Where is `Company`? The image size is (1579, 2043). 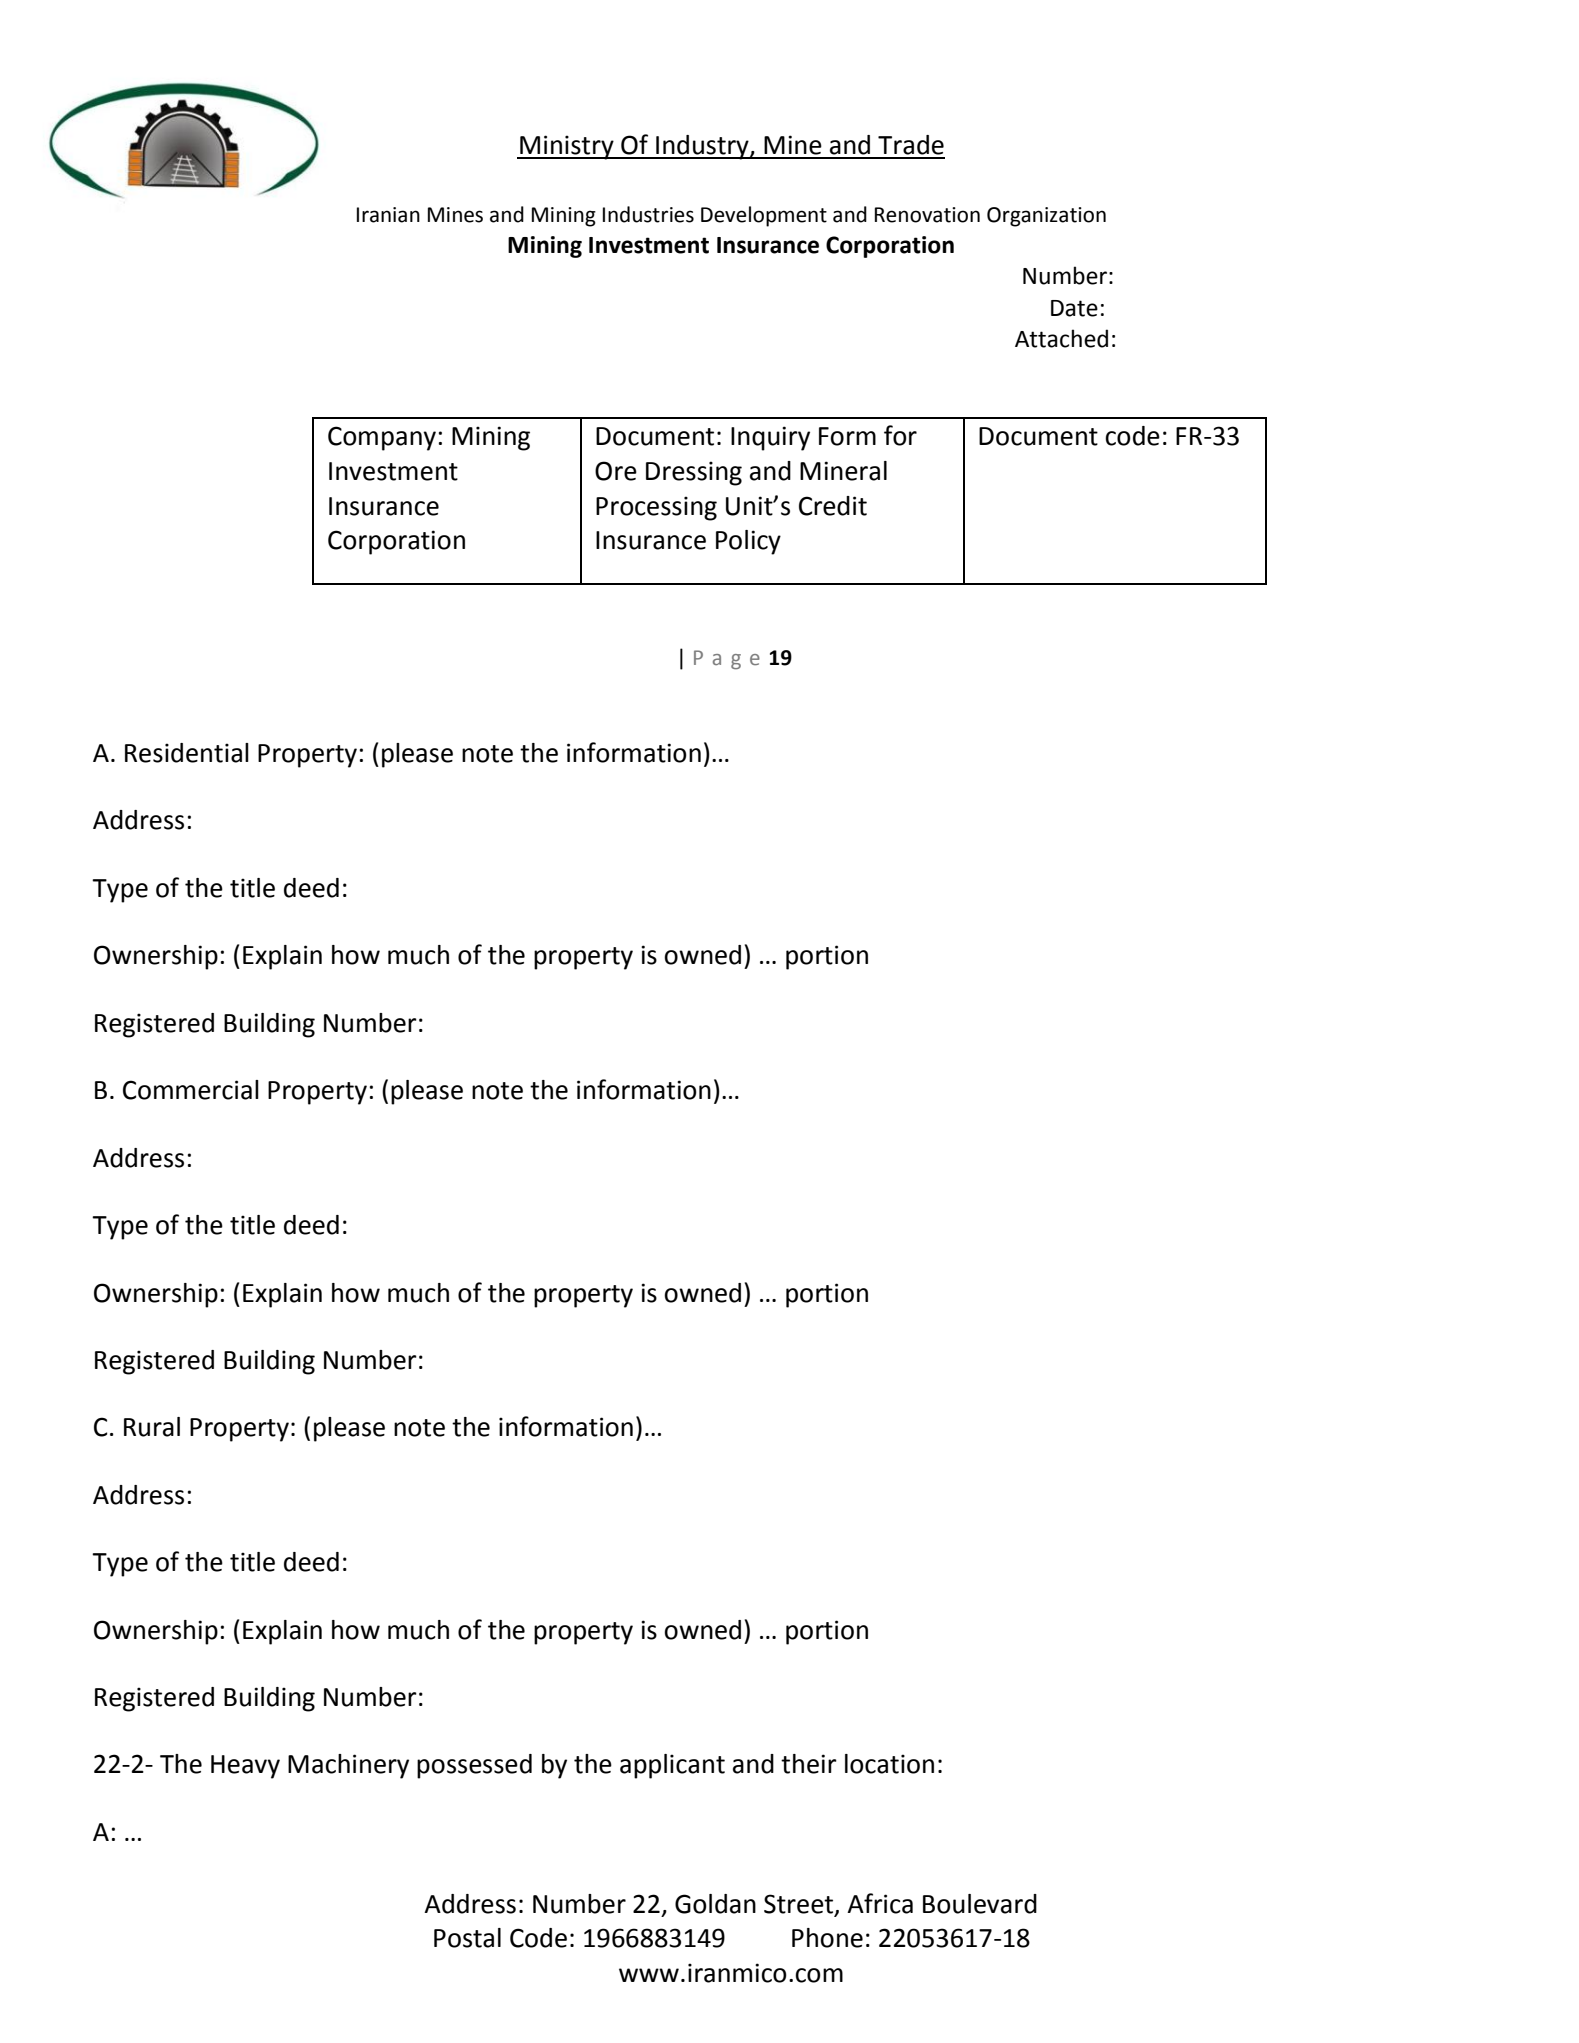
Company is located at coordinates (382, 438).
